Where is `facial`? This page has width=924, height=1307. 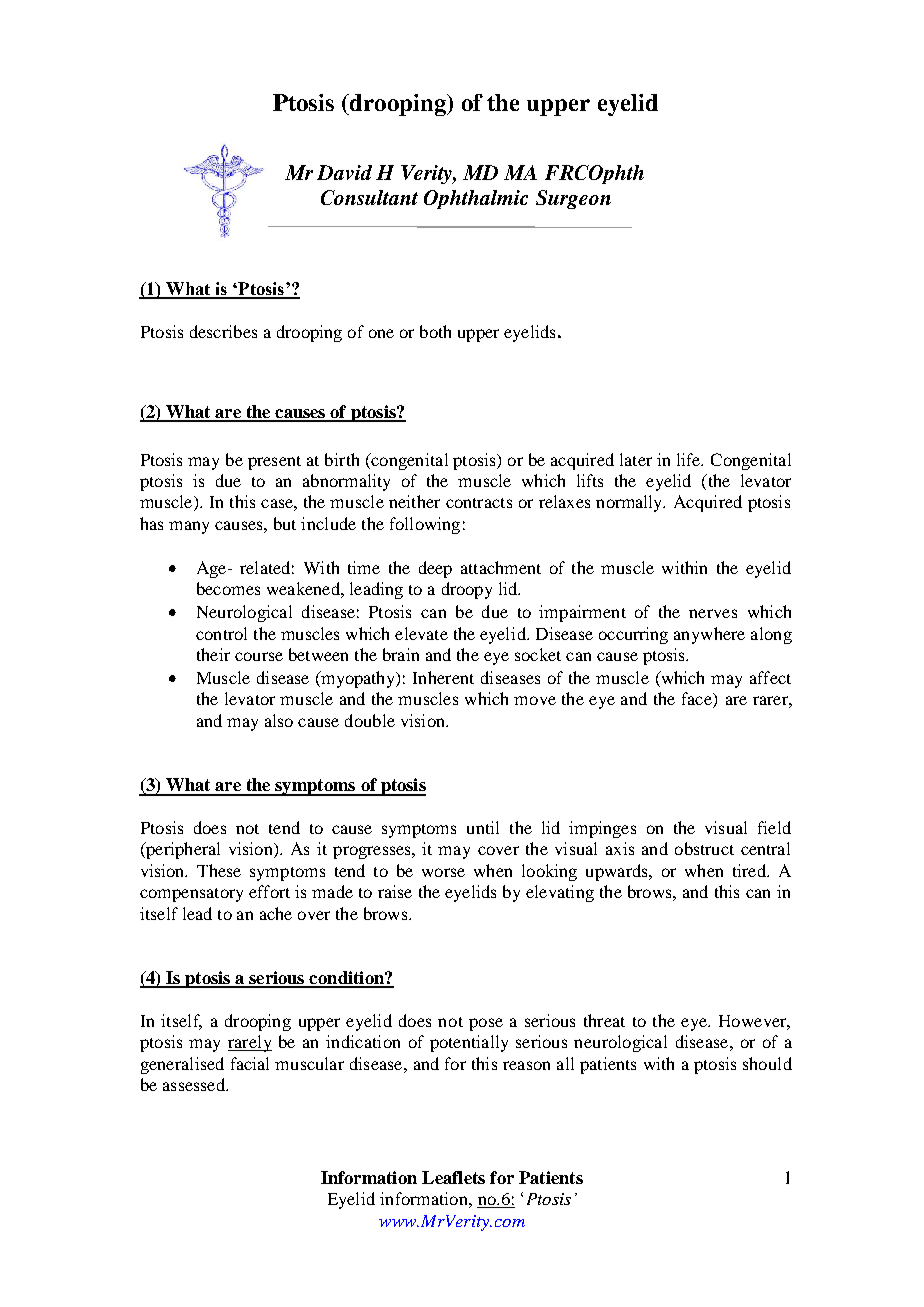 facial is located at coordinates (250, 1063).
